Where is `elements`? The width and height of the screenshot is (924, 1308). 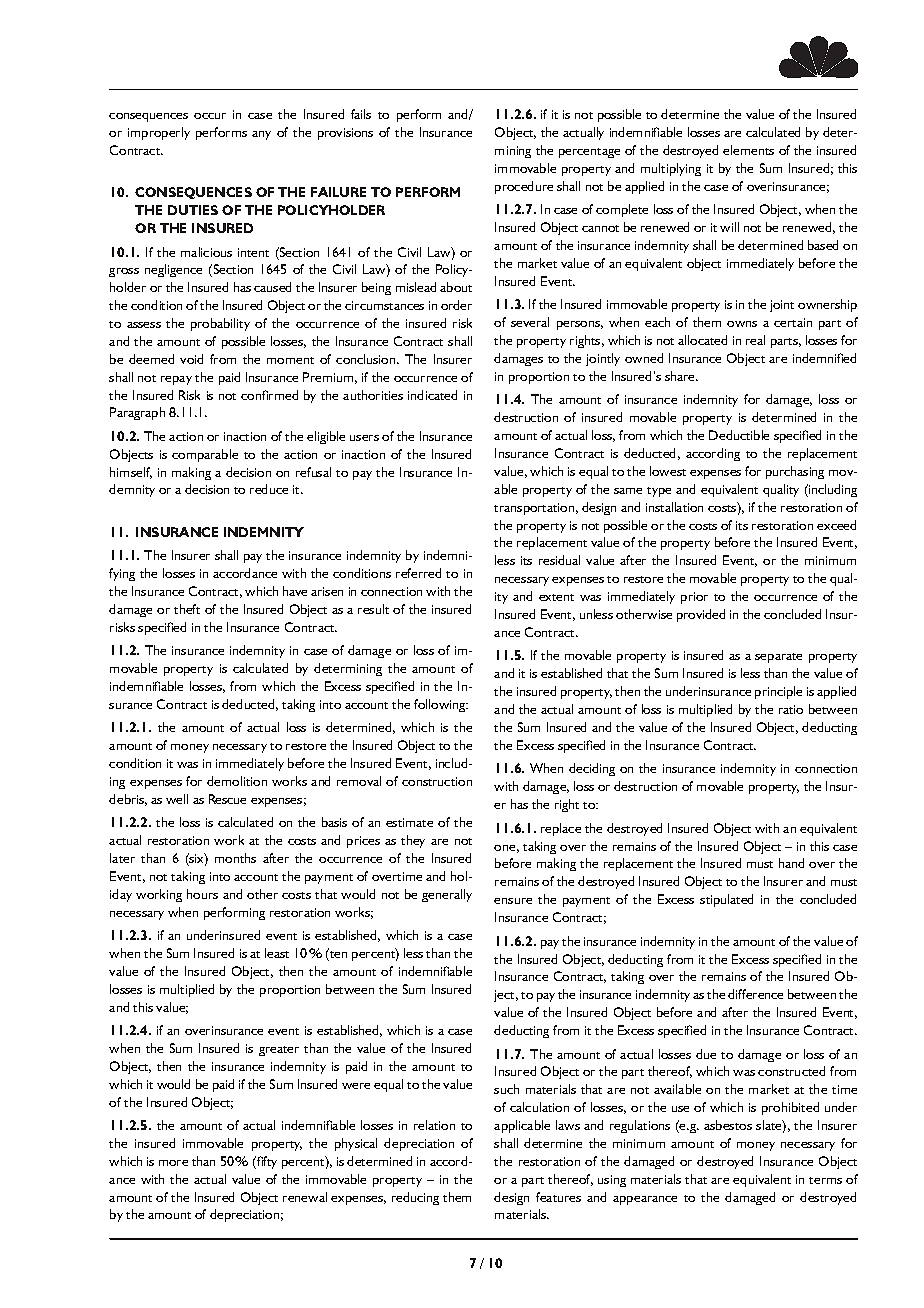 elements is located at coordinates (748, 150).
